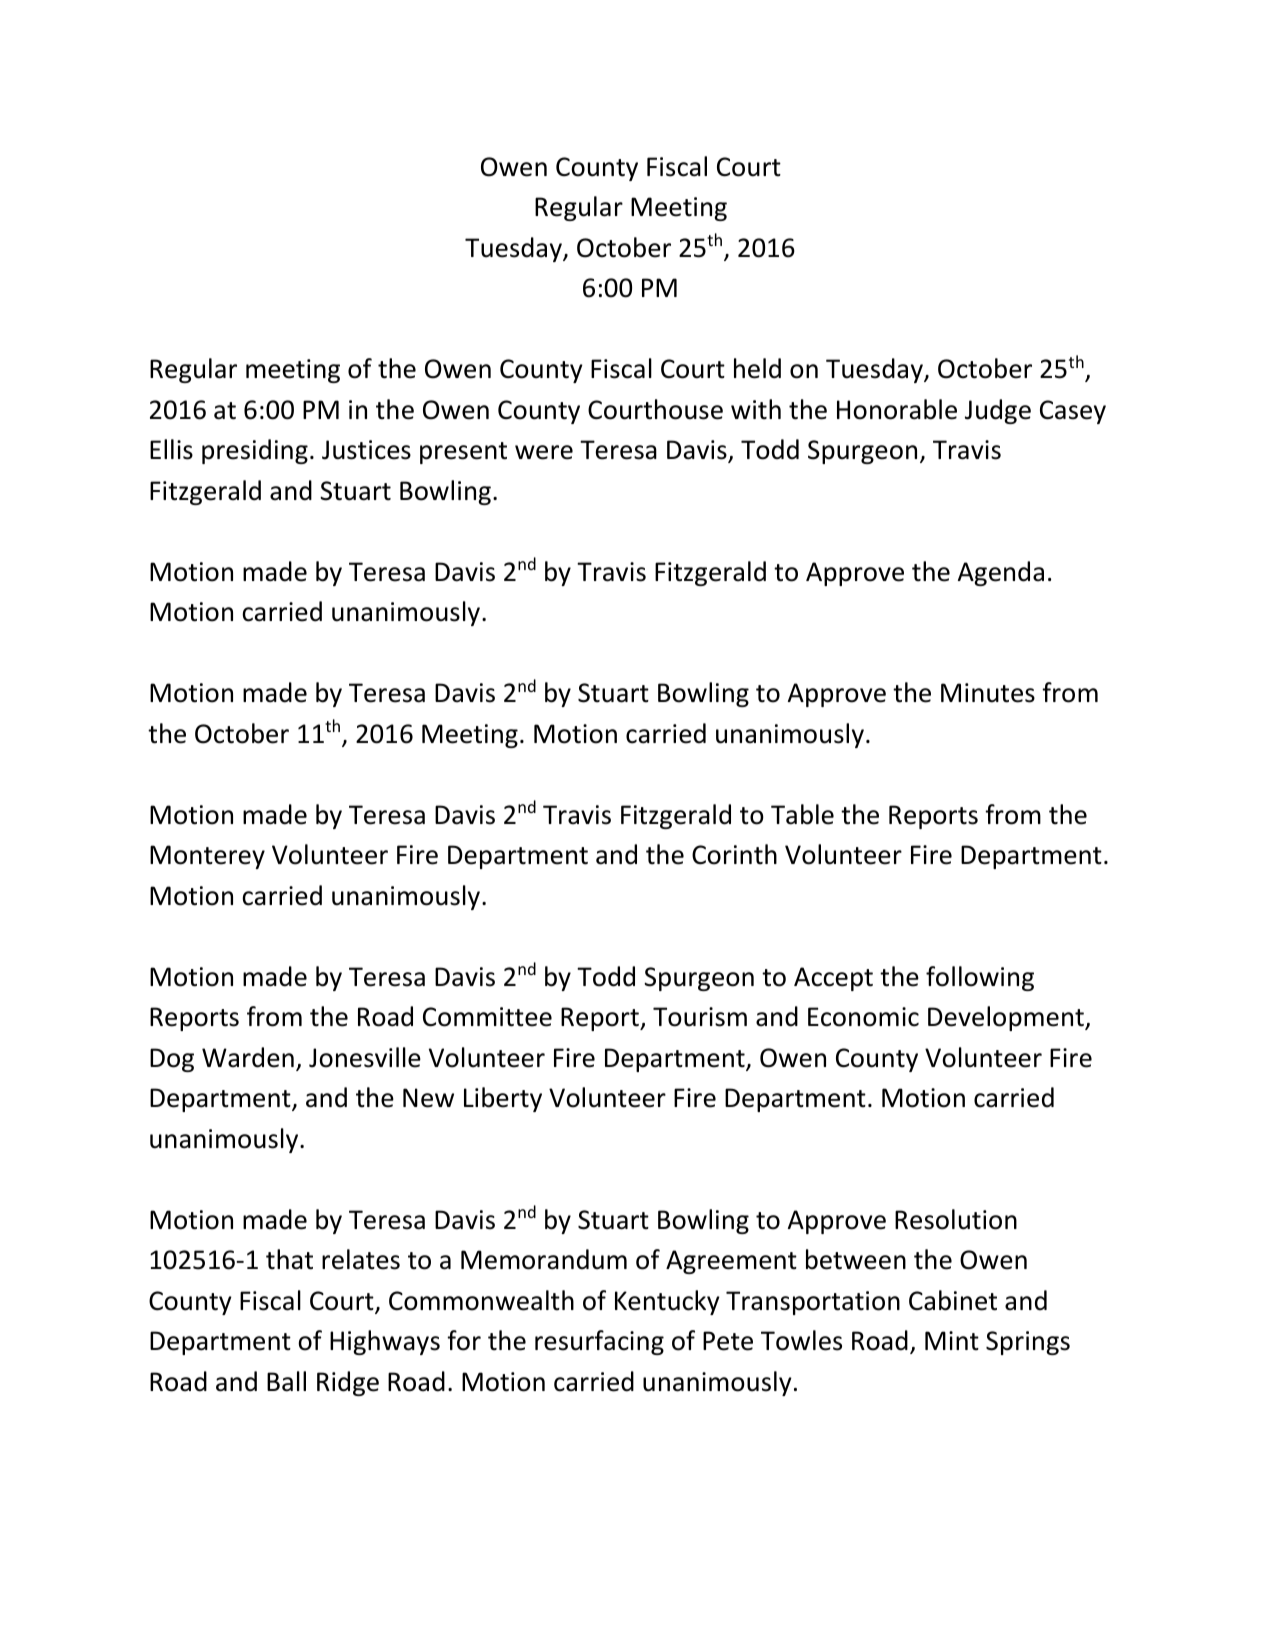 This screenshot has width=1261, height=1632. What do you see at coordinates (207, 857) in the screenshot?
I see `Monterey` at bounding box center [207, 857].
